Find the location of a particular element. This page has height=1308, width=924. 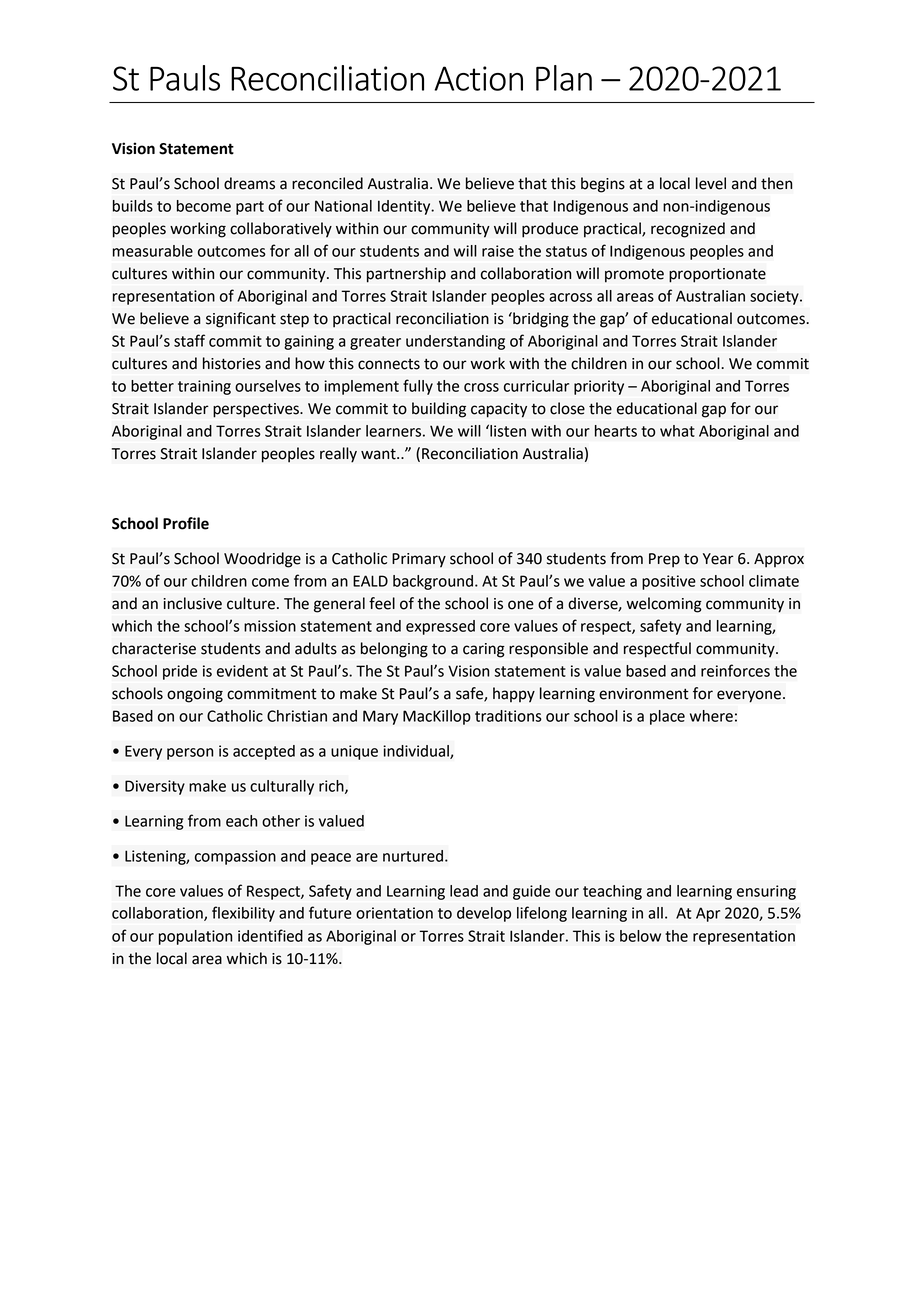

Year is located at coordinates (718, 559).
